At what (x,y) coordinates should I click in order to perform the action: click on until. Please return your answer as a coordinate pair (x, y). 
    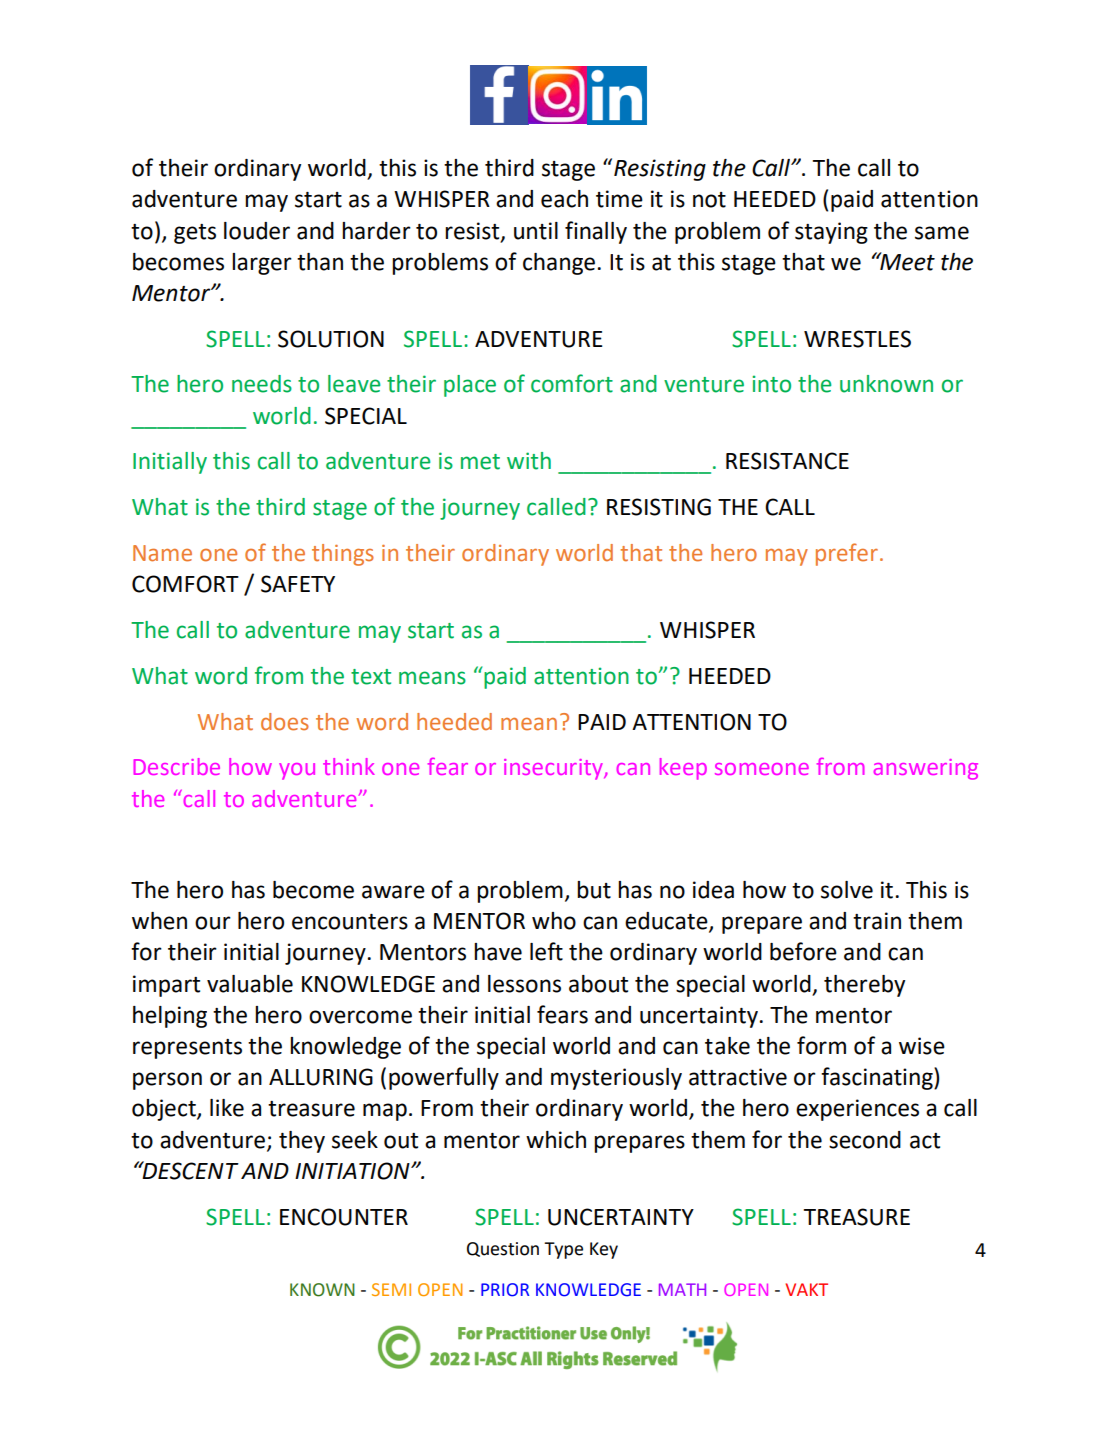
    Looking at the image, I should click on (536, 231).
